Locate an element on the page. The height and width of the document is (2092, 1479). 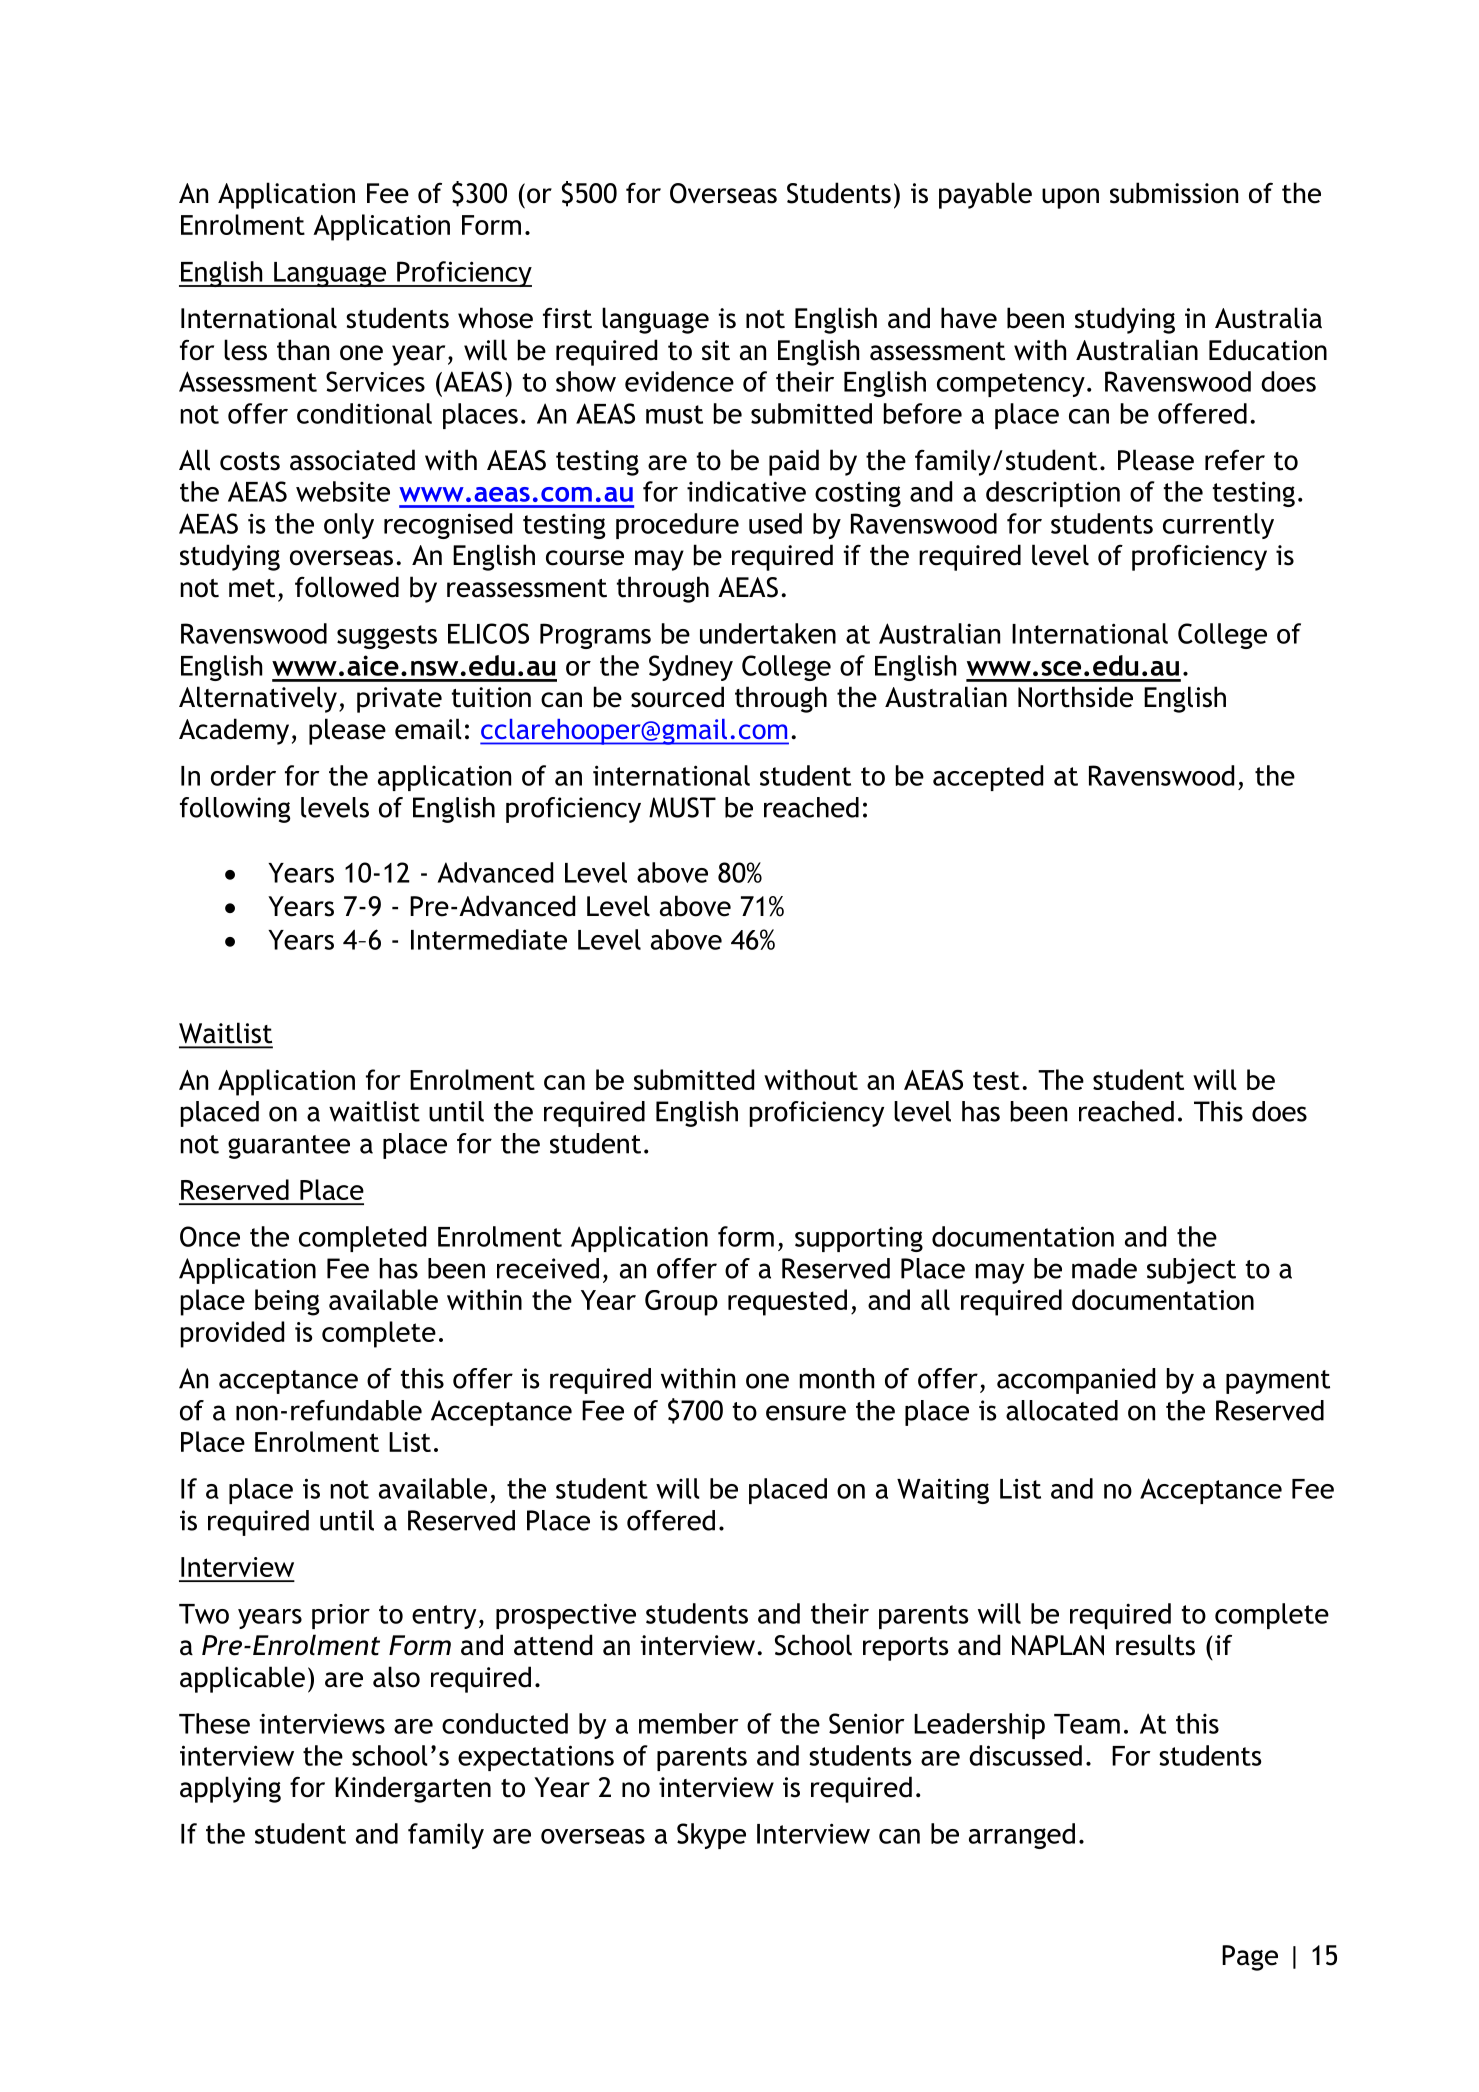
requested is located at coordinates (787, 1302).
